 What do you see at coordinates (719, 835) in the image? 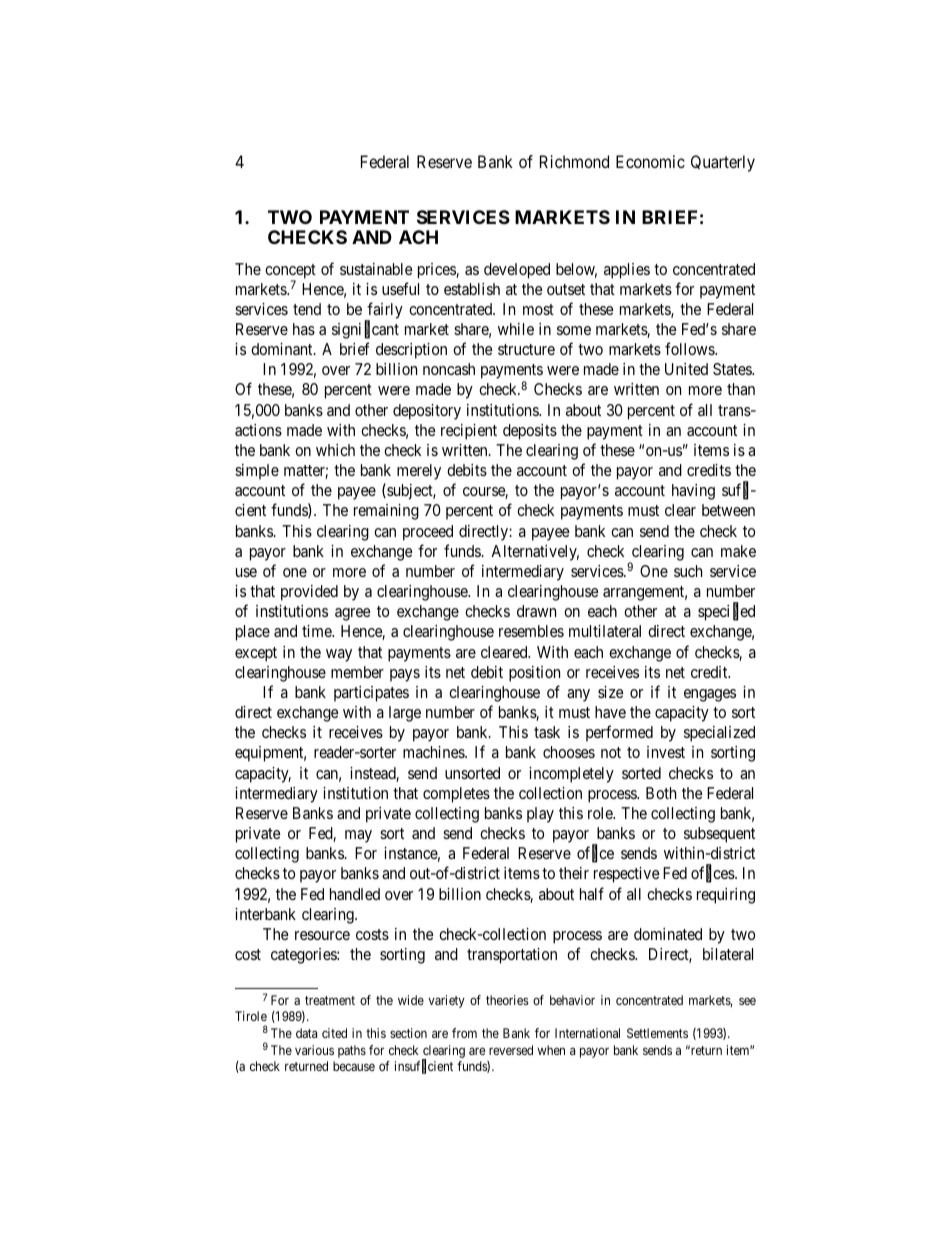
I see `subsequent` at bounding box center [719, 835].
